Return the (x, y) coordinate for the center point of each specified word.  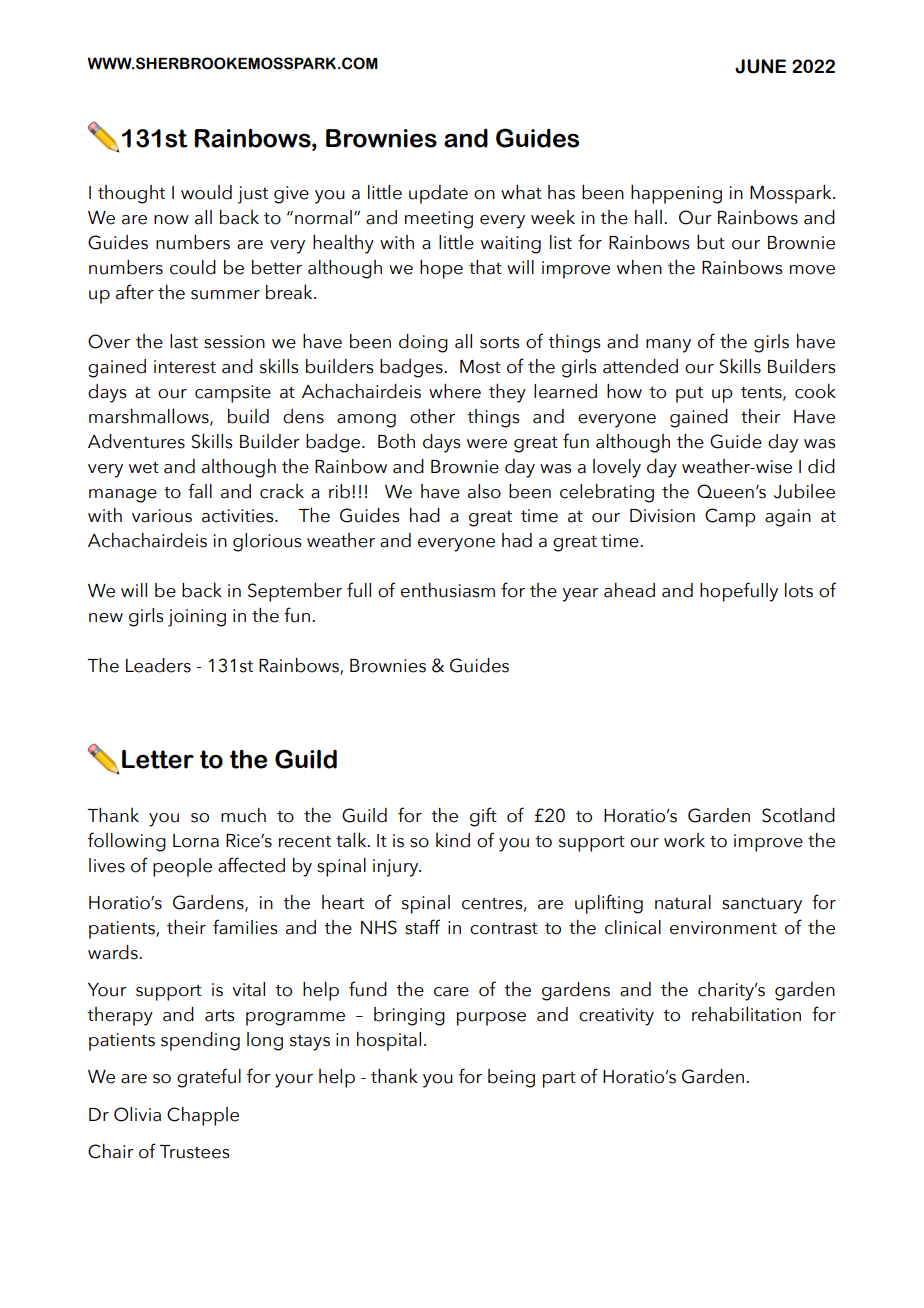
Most (480, 367)
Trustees (194, 1152)
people (182, 867)
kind (453, 840)
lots (799, 590)
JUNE (760, 66)
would (206, 192)
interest (185, 367)
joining (197, 618)
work (684, 840)
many (668, 346)
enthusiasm (448, 590)
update (438, 194)
